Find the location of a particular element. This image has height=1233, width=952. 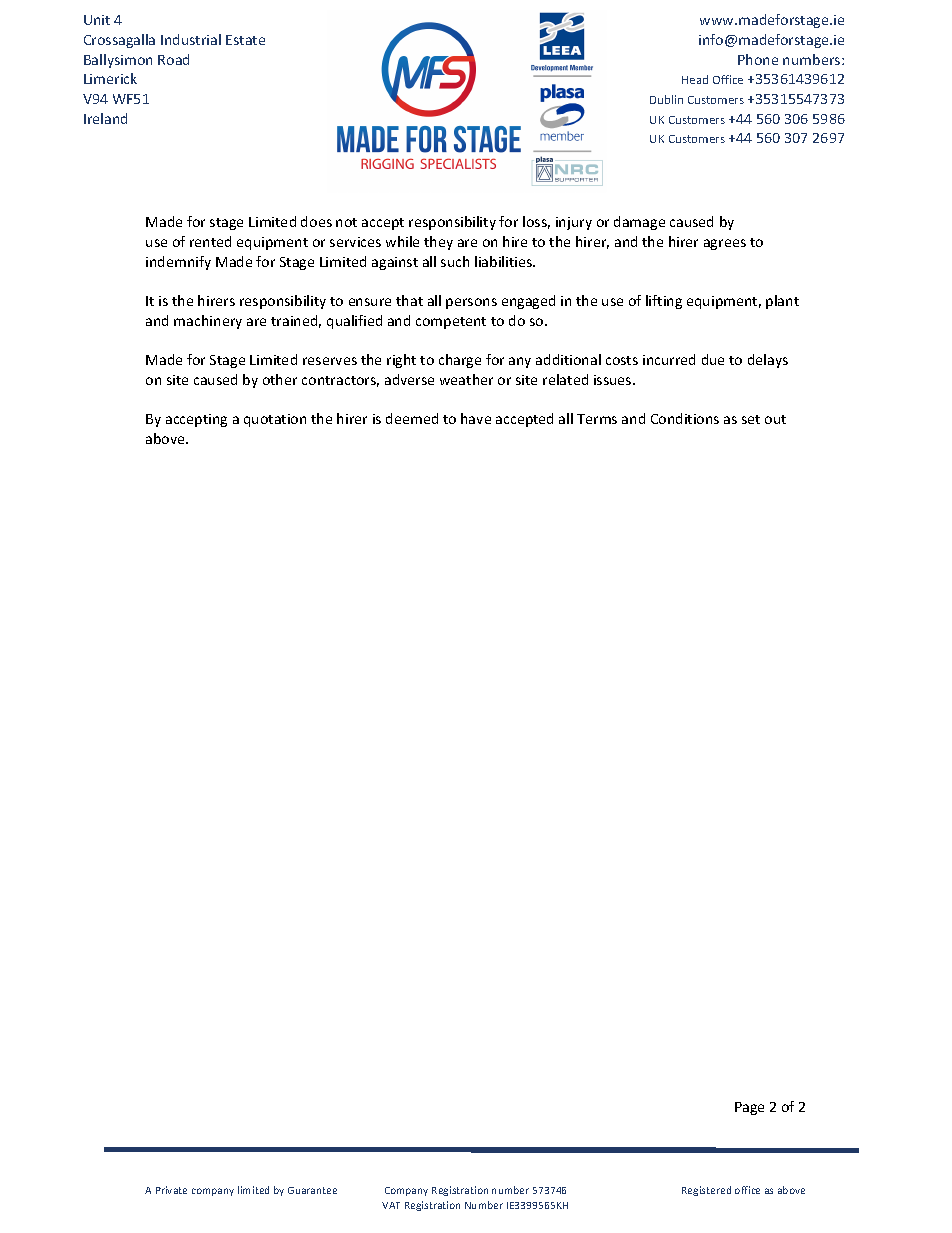

Guarantee is located at coordinates (312, 1190).
